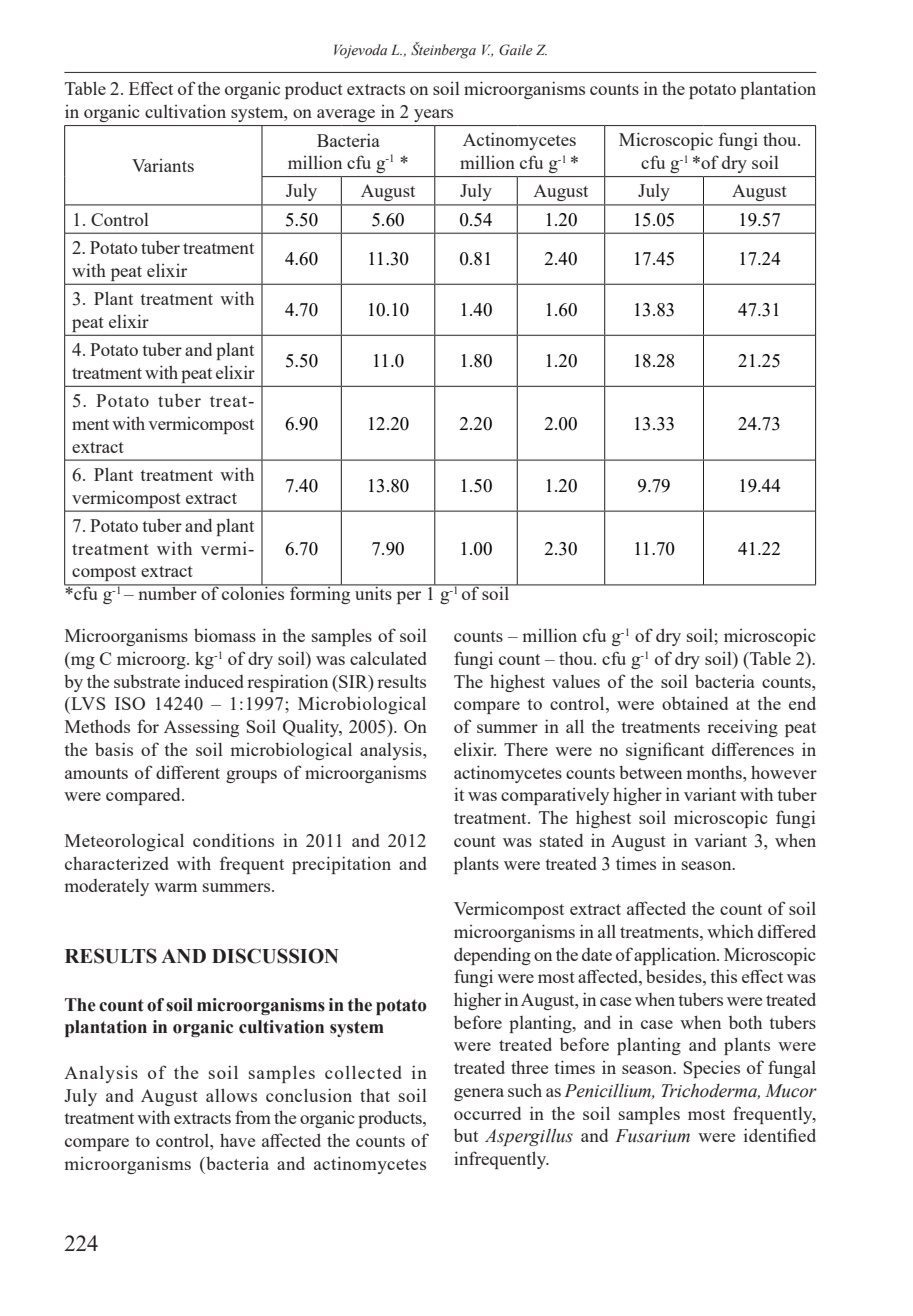 The width and height of the page is (913, 1316). I want to click on units, so click(373, 592).
